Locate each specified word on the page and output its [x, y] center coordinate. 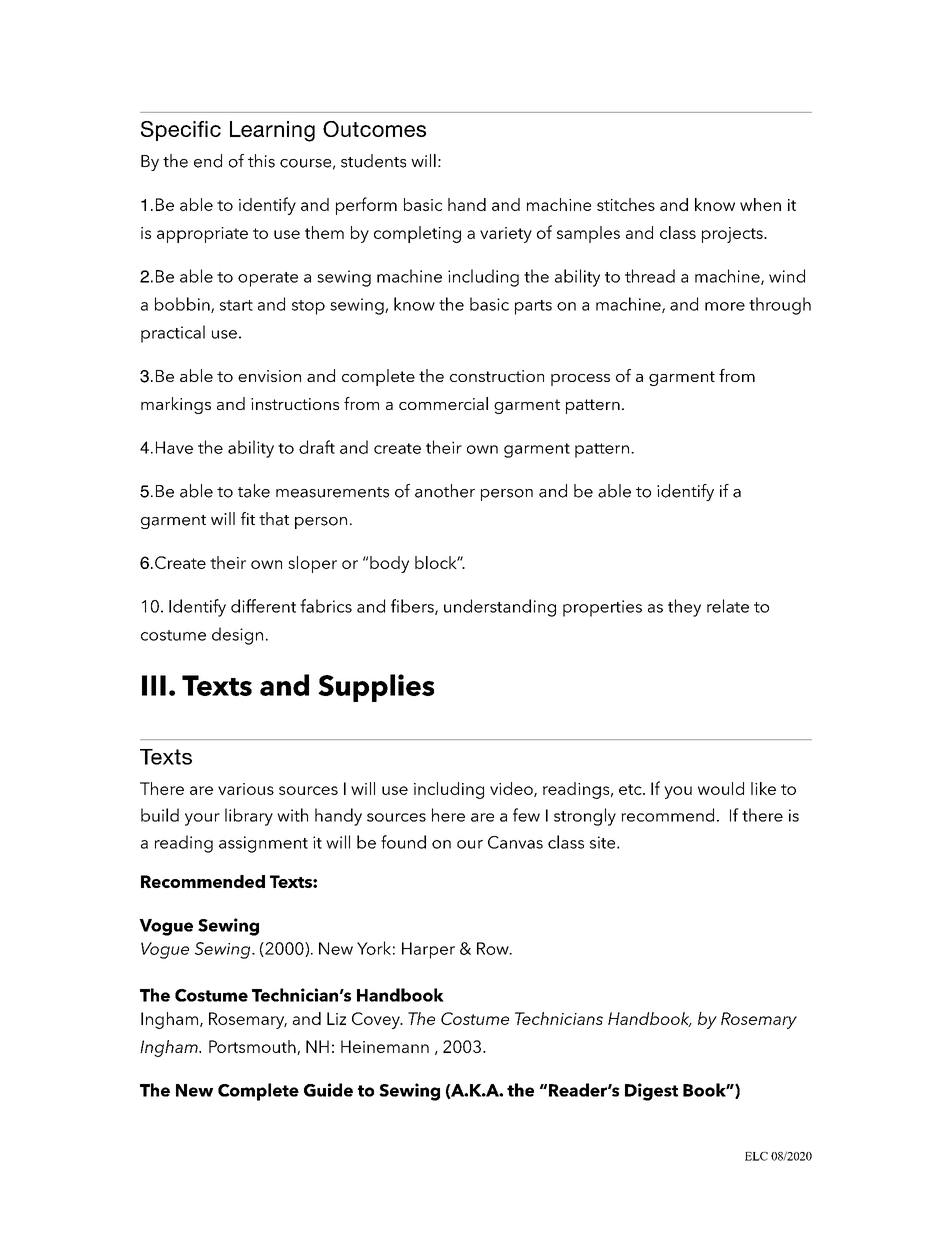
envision [269, 376]
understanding [500, 608]
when [760, 204]
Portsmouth [253, 1047]
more [725, 306]
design [237, 636]
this [261, 161]
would [721, 788]
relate [728, 606]
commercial [443, 403]
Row [494, 948]
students [373, 161]
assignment [263, 844]
